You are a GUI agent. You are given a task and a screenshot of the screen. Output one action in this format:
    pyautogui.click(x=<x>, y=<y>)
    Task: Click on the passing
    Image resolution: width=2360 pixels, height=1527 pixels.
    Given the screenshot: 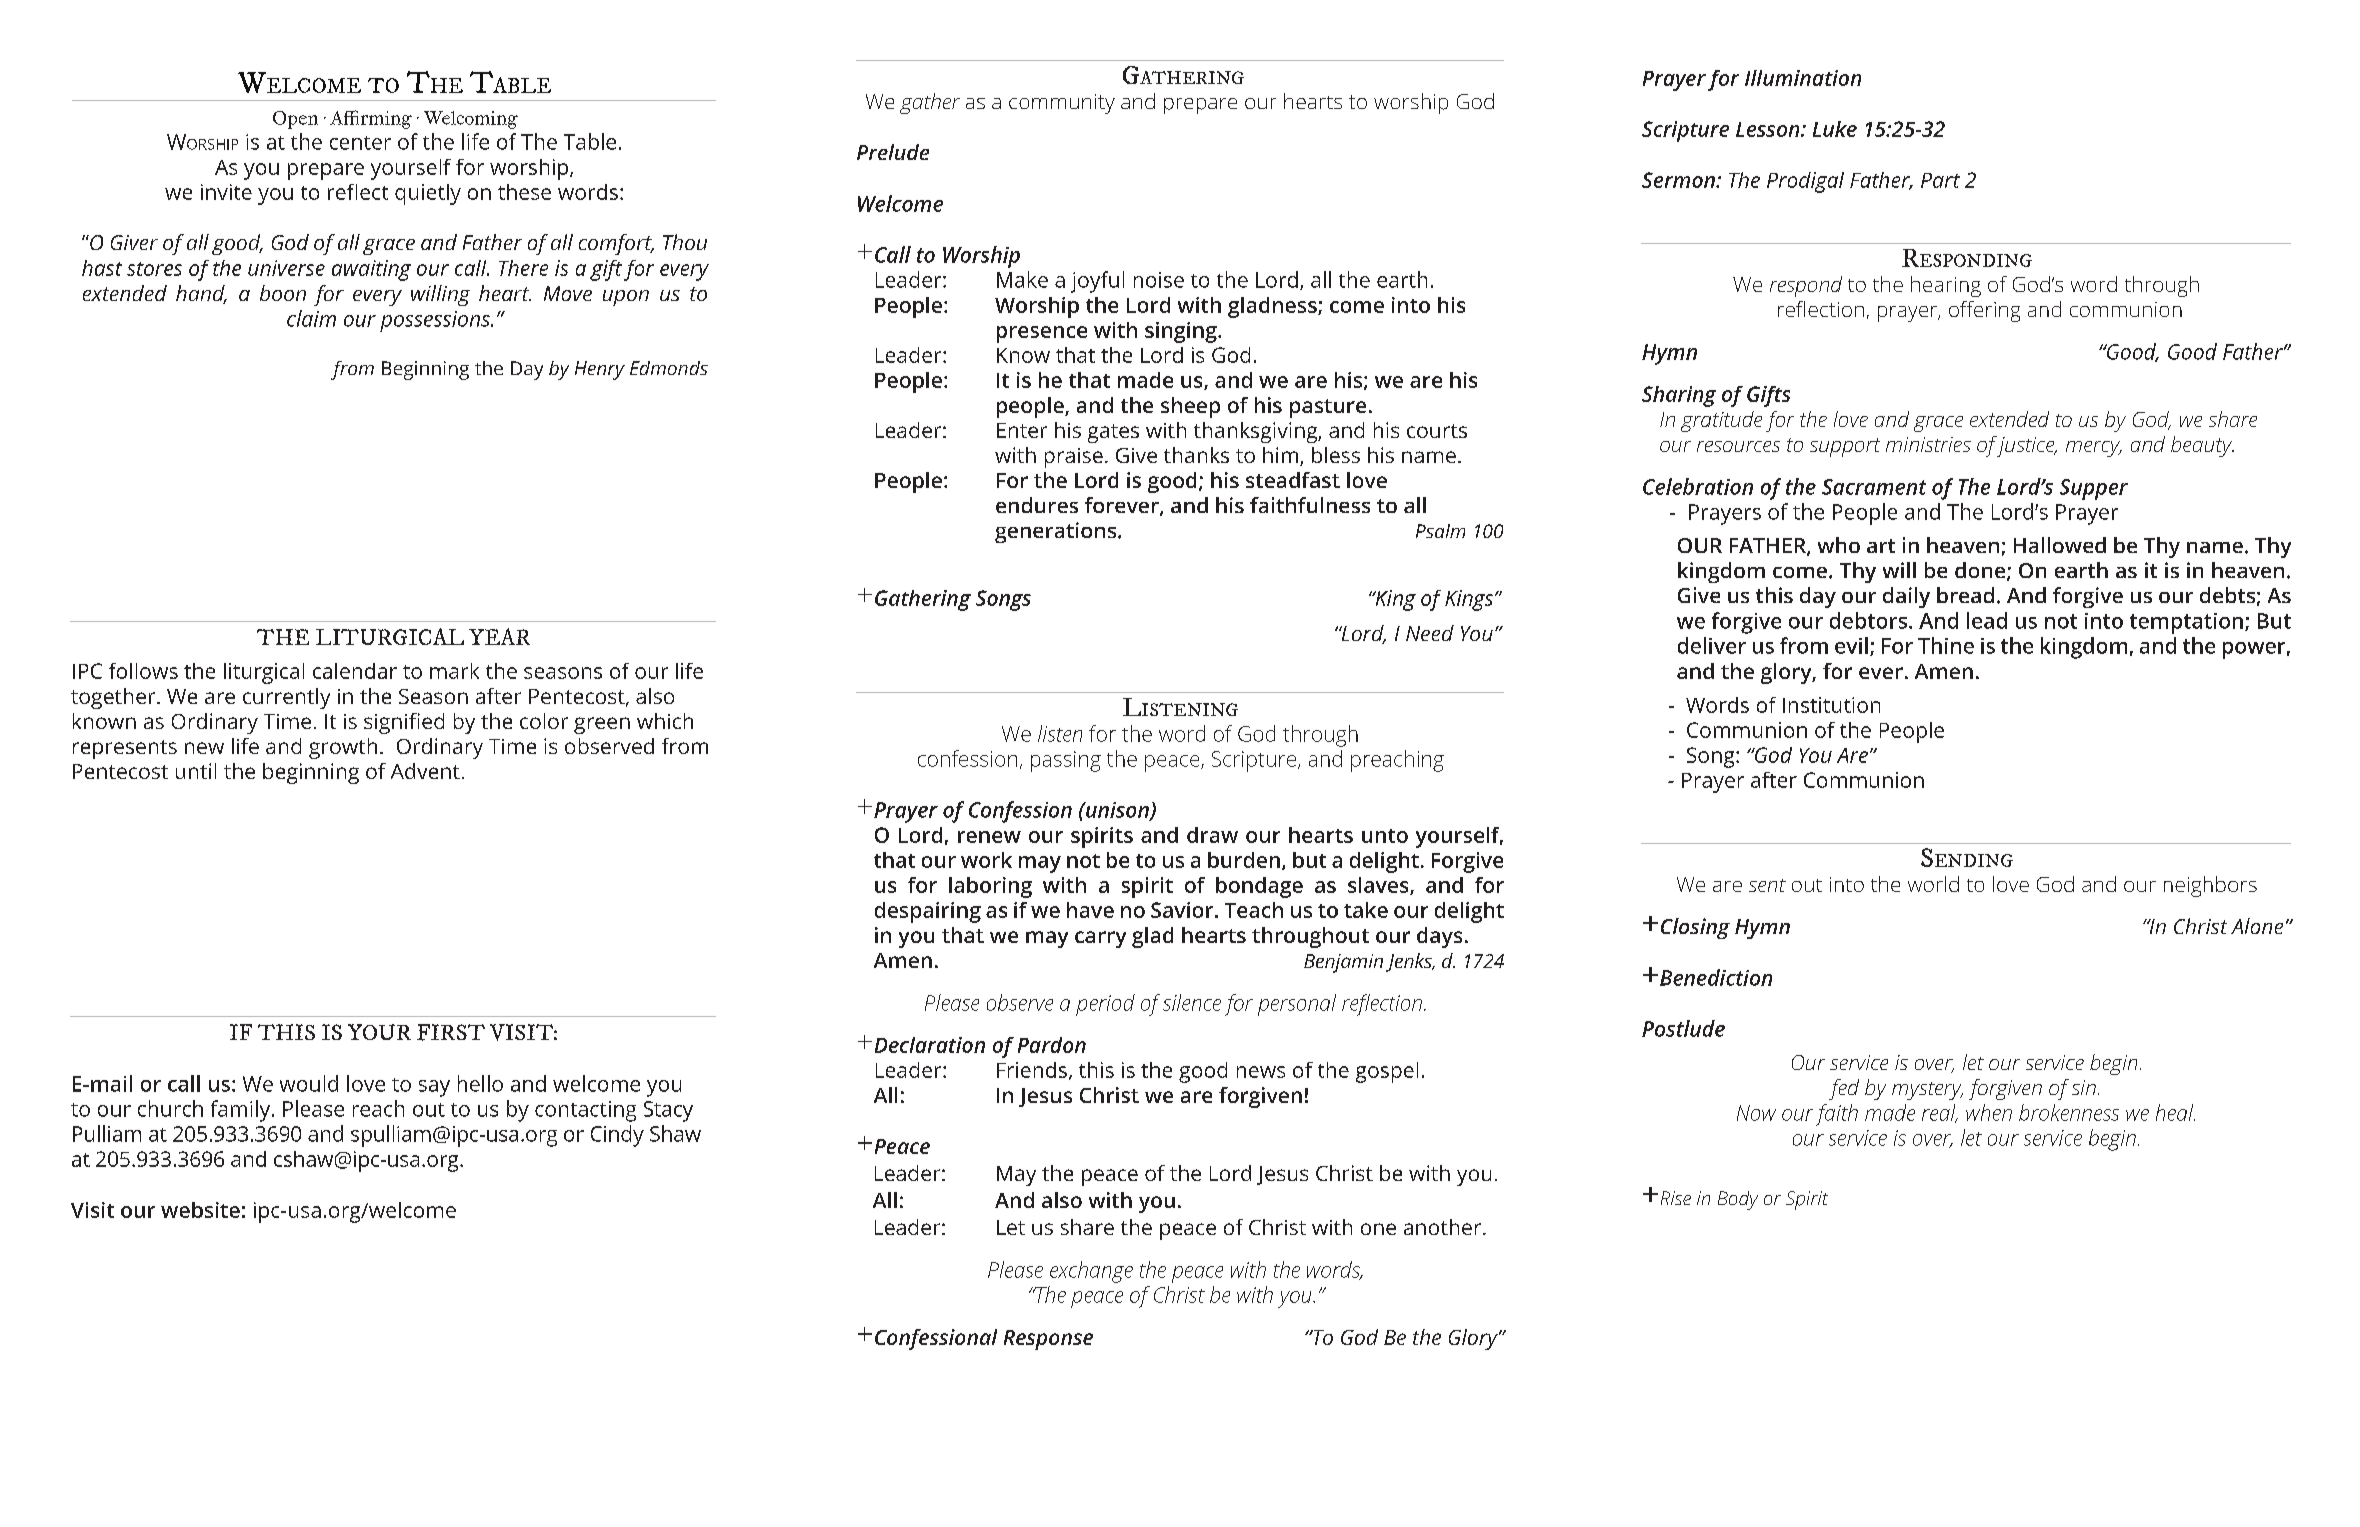 What is the action you would take?
    pyautogui.click(x=1066, y=761)
